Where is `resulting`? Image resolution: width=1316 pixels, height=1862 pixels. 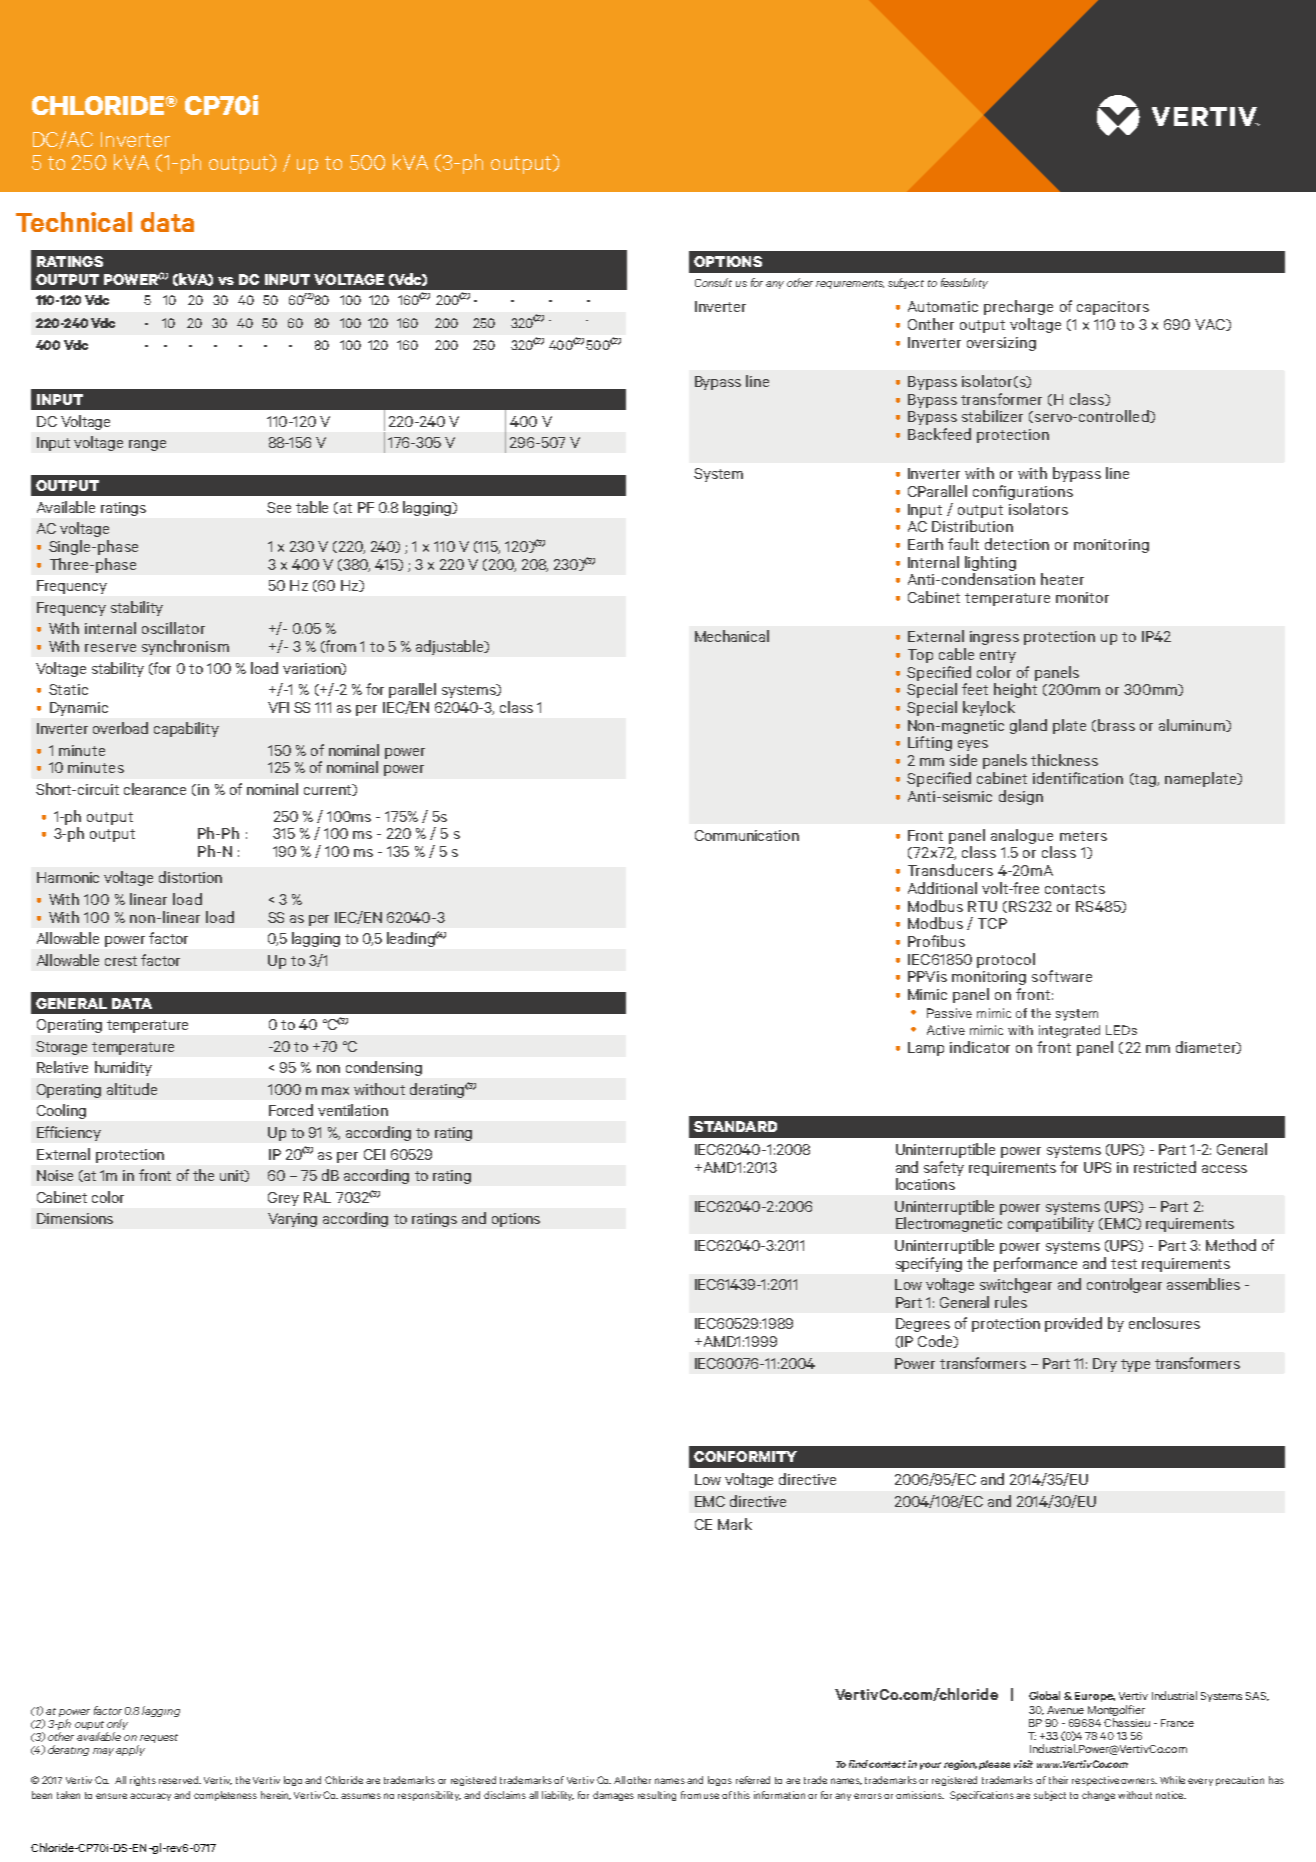
resulting is located at coordinates (657, 1796).
